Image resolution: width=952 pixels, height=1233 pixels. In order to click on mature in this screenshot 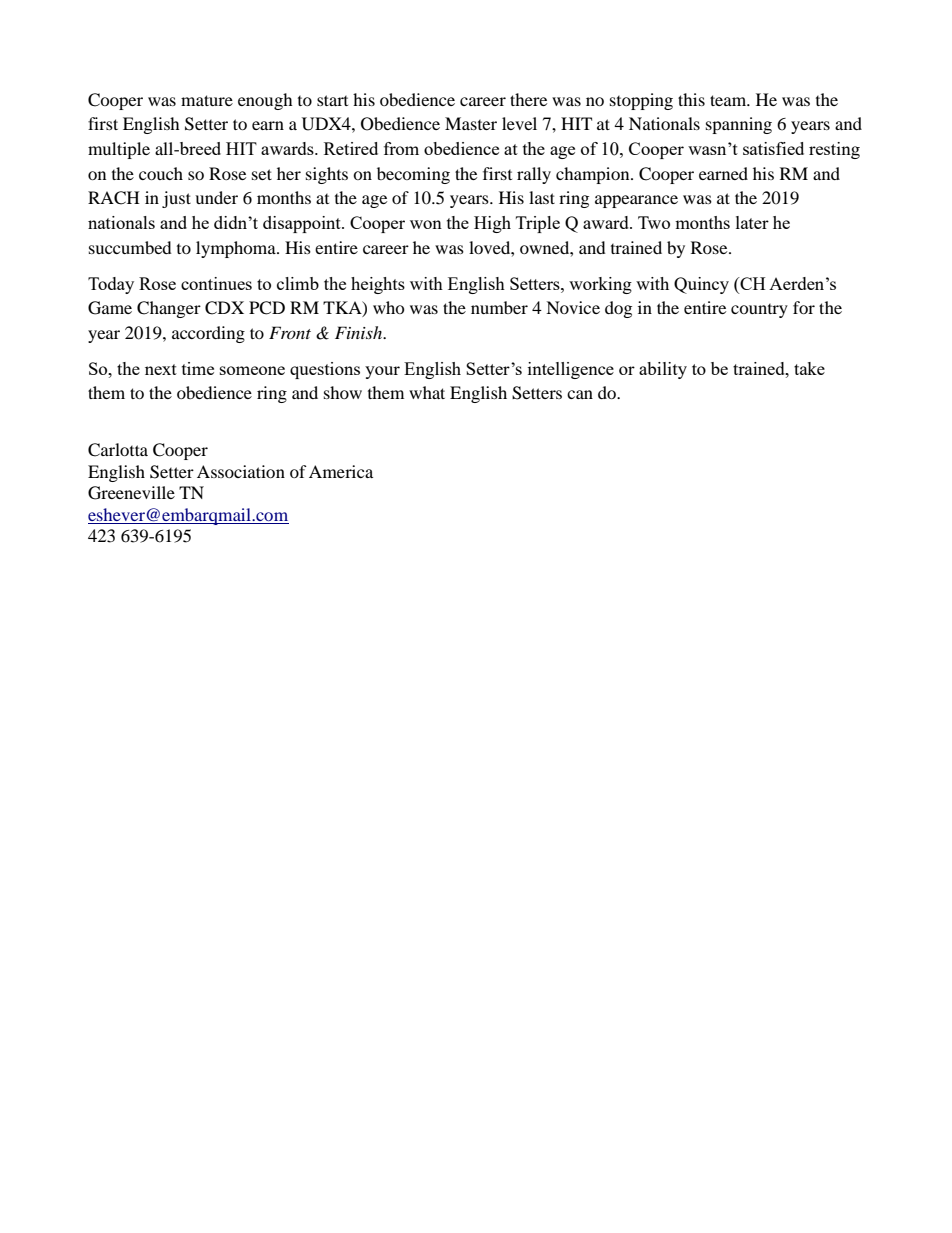, I will do `click(207, 100)`.
